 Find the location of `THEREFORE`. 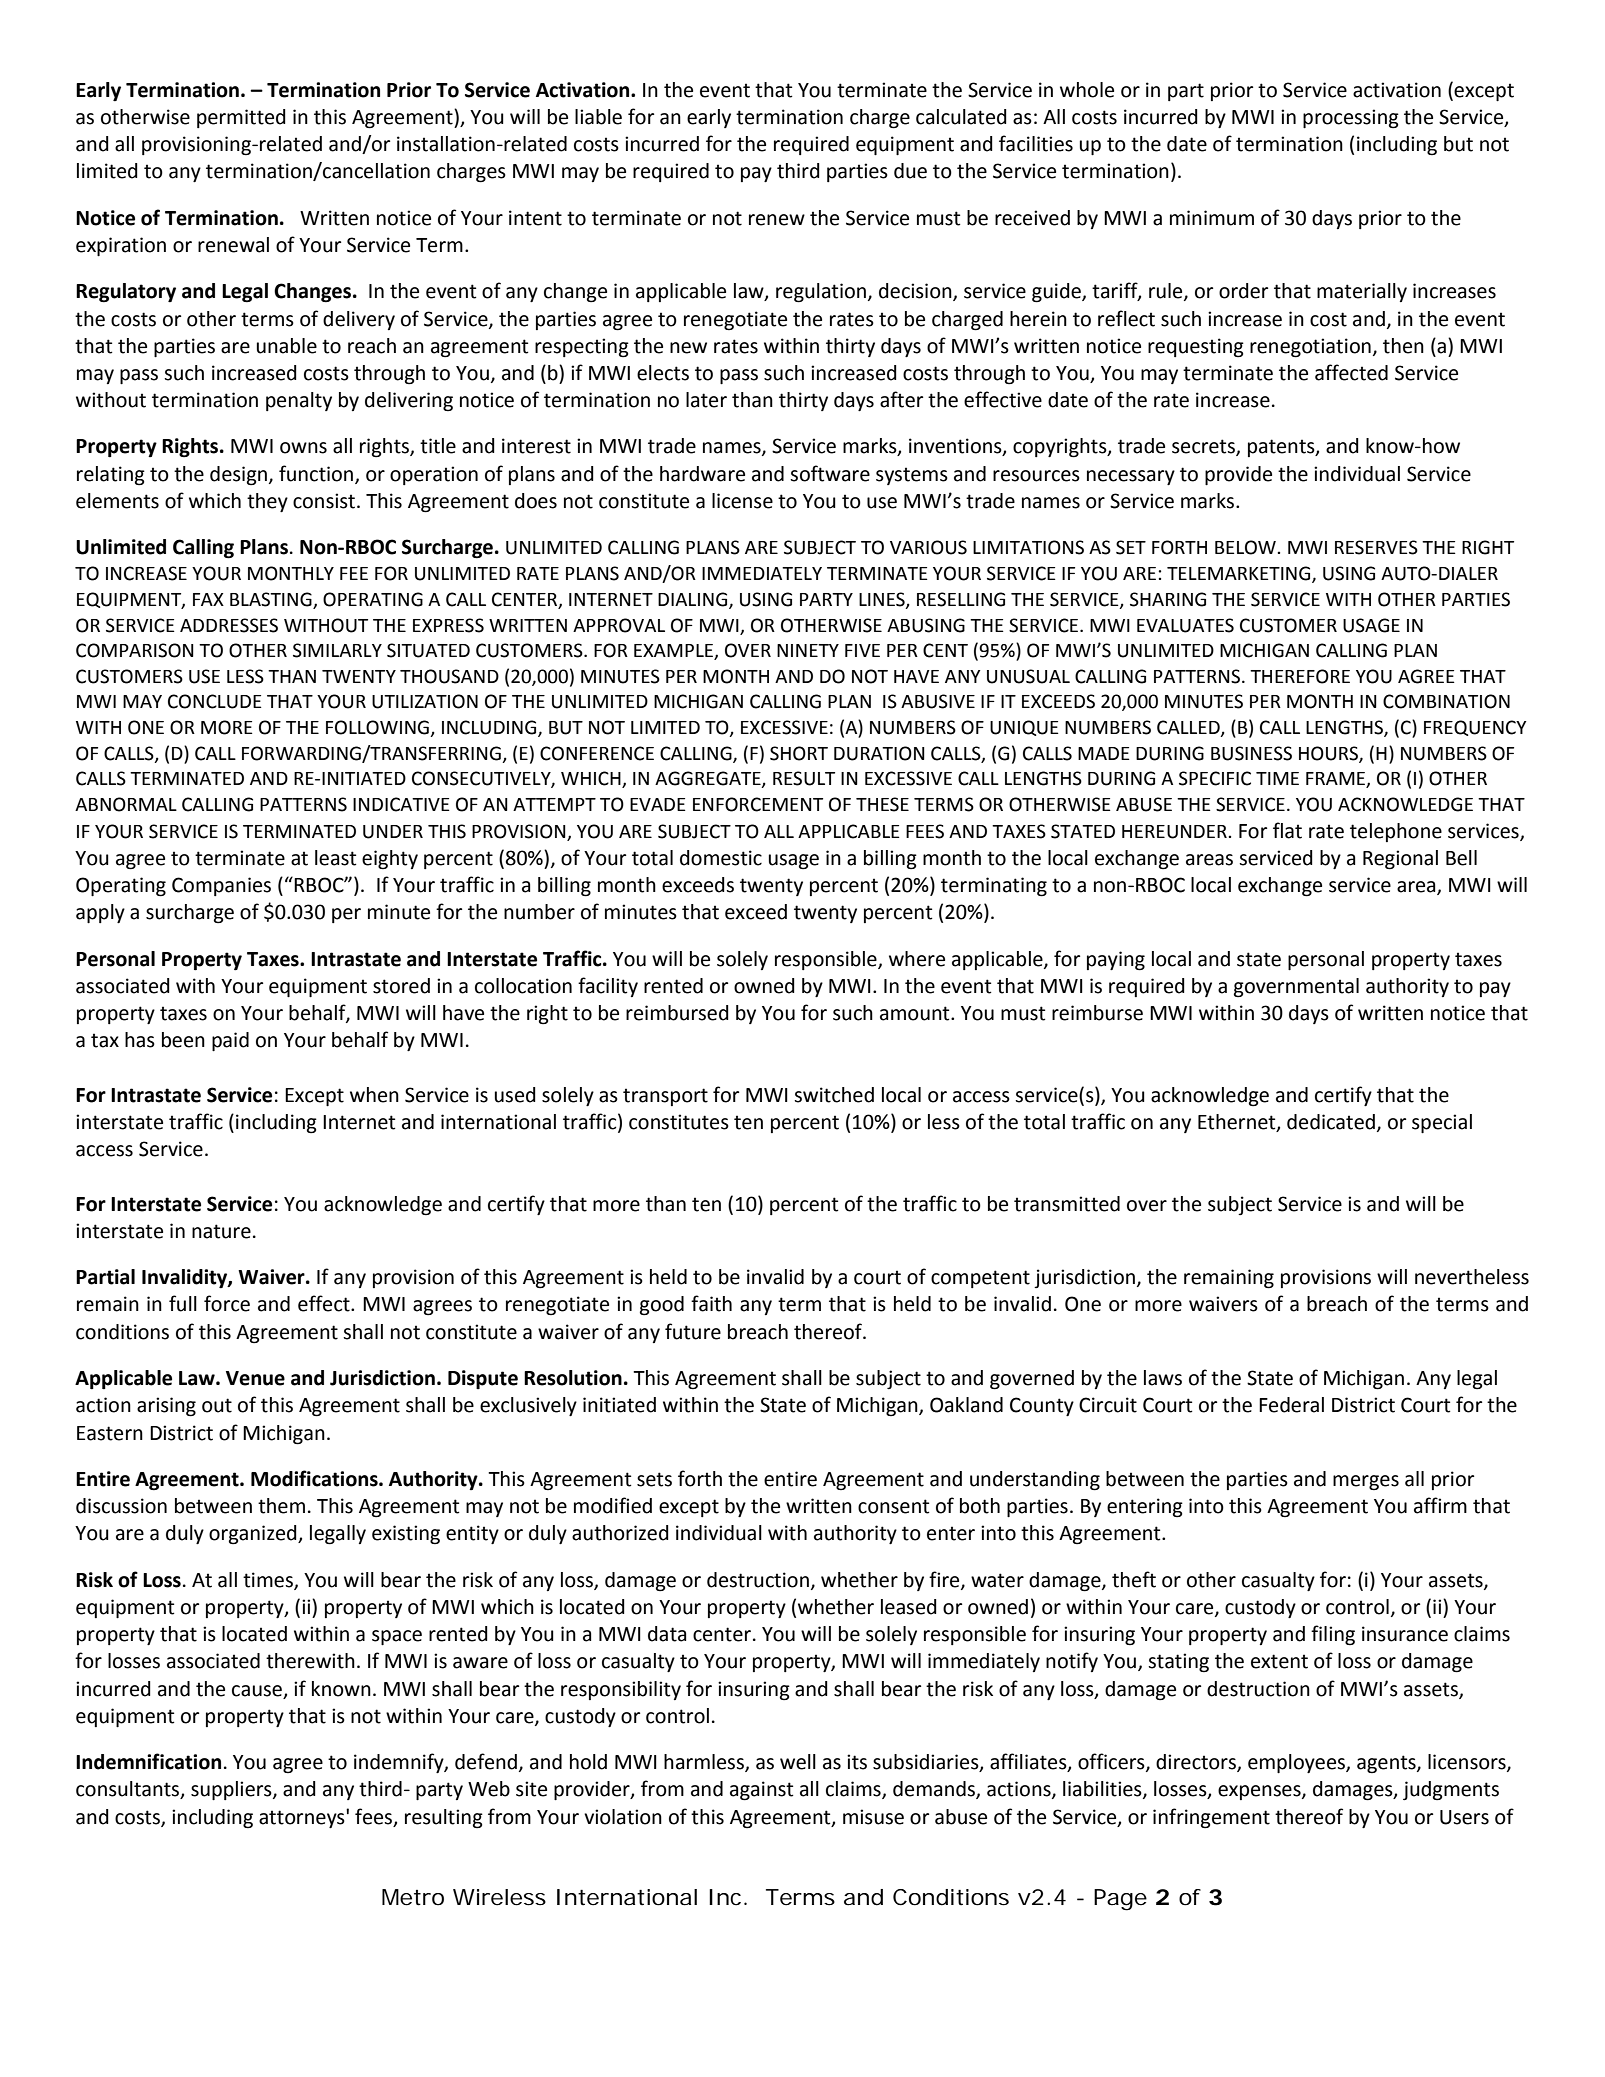

THEREFORE is located at coordinates (1300, 676).
